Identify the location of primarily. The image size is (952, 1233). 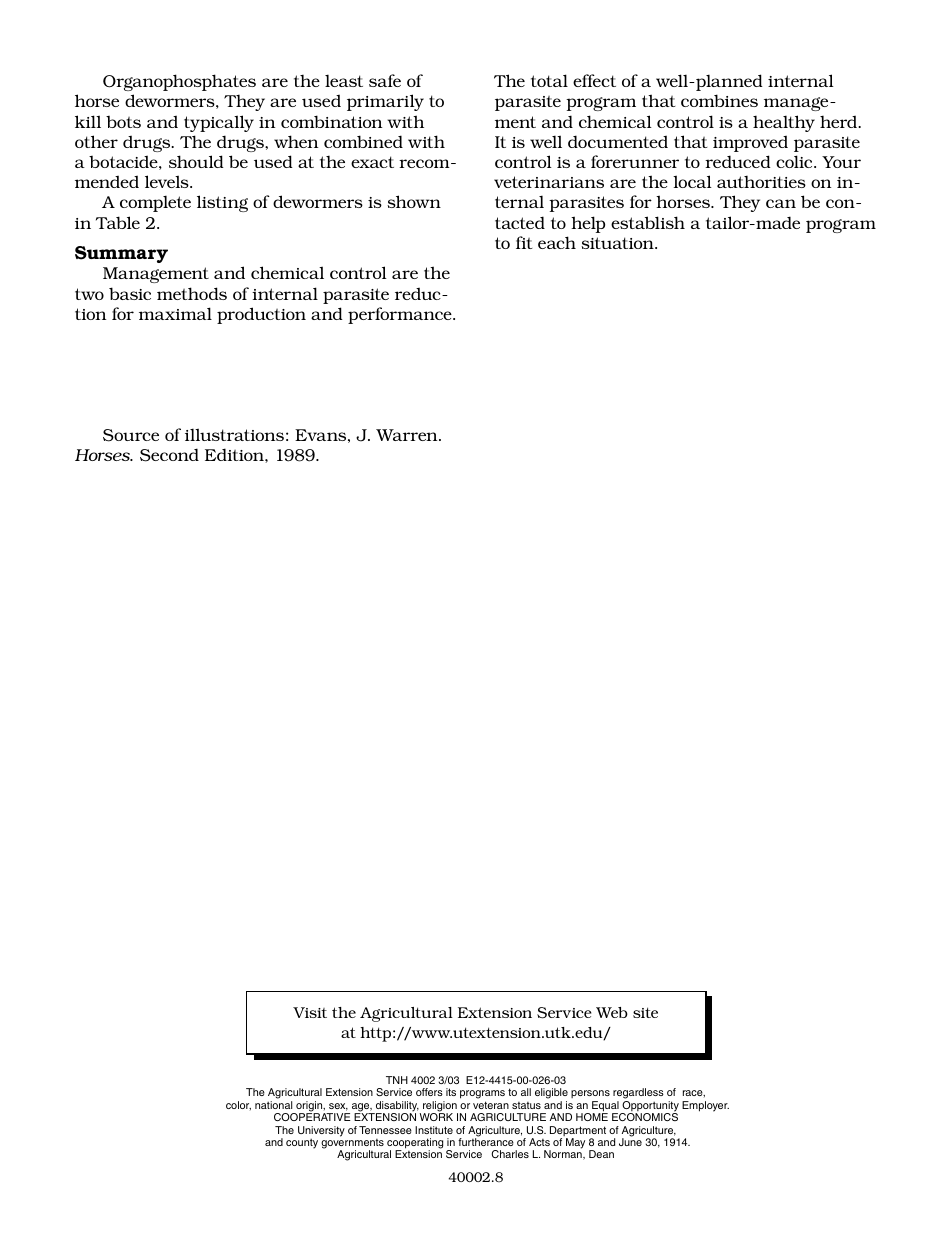
(385, 102).
